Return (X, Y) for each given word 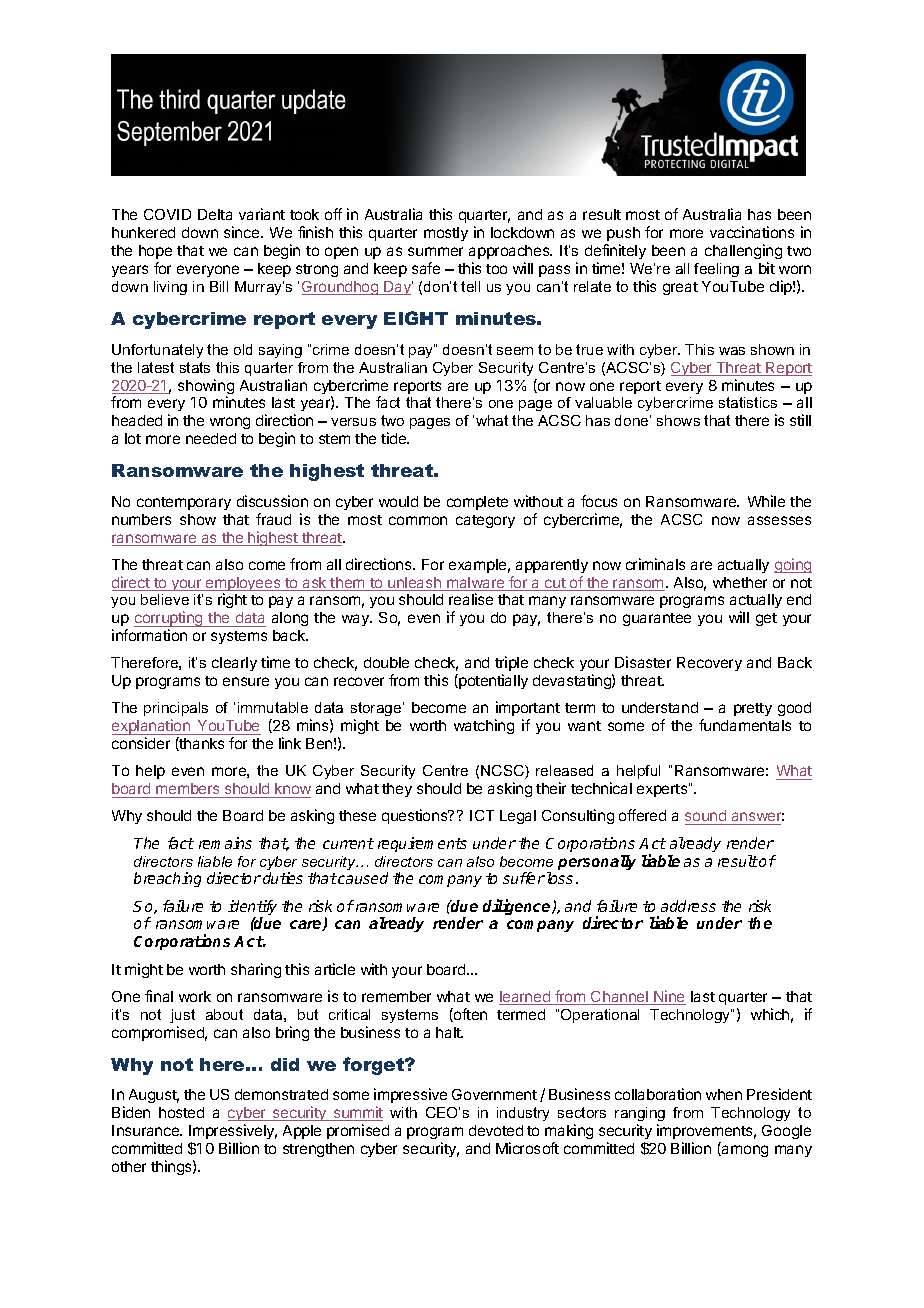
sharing (256, 970)
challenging (743, 251)
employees (243, 585)
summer (435, 251)
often (469, 1015)
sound (707, 817)
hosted (181, 1112)
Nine (669, 997)
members (188, 790)
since (243, 232)
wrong (230, 423)
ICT (482, 815)
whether (740, 582)
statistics (748, 402)
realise (471, 599)
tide (395, 438)
